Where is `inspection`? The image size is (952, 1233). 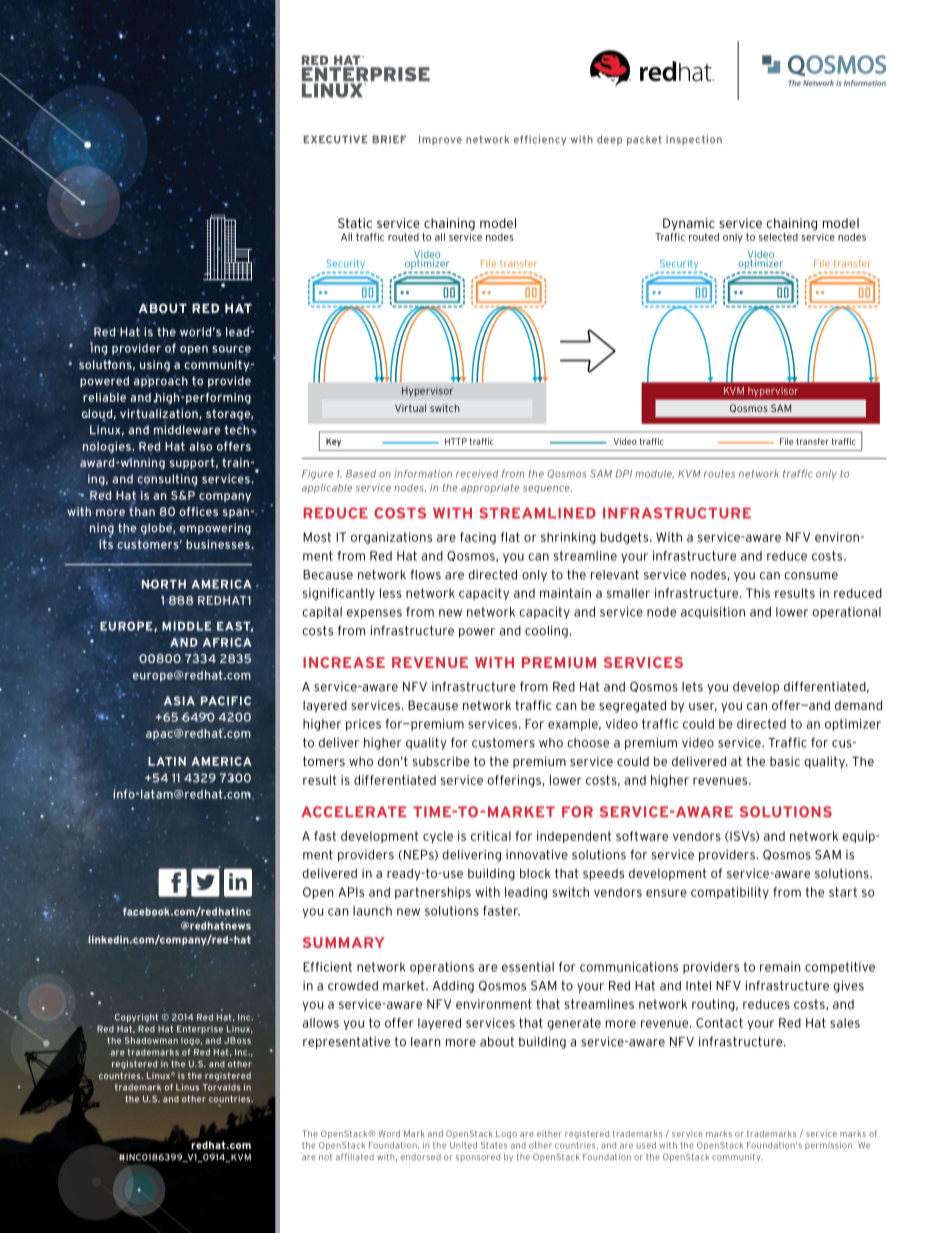 inspection is located at coordinates (694, 140).
